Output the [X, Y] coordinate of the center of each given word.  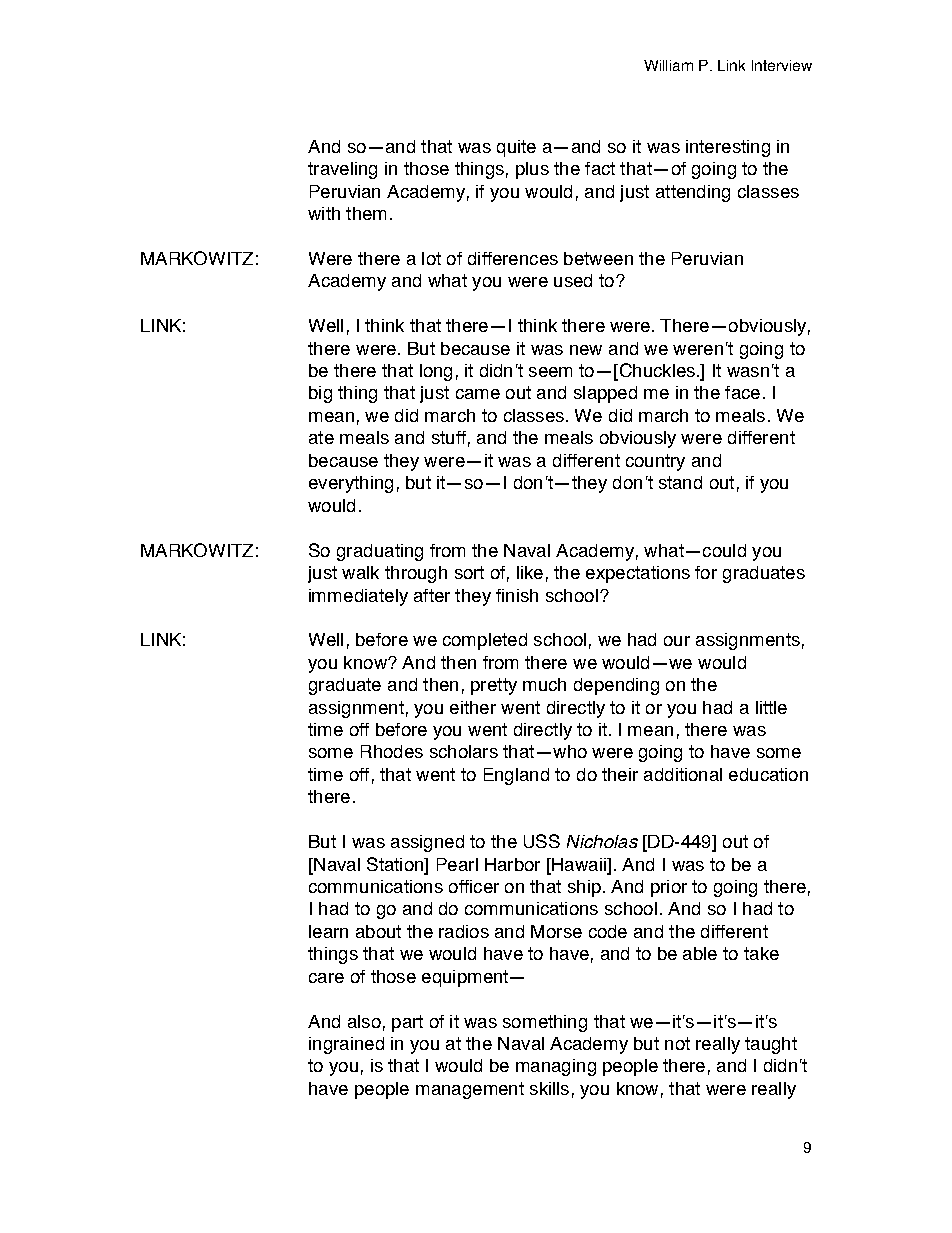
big [320, 394]
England [516, 776]
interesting [728, 148]
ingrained [346, 1045]
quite [516, 148]
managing [556, 1067]
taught [771, 1045]
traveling [342, 170]
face [742, 392]
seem [550, 372]
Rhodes [392, 751]
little [771, 707]
